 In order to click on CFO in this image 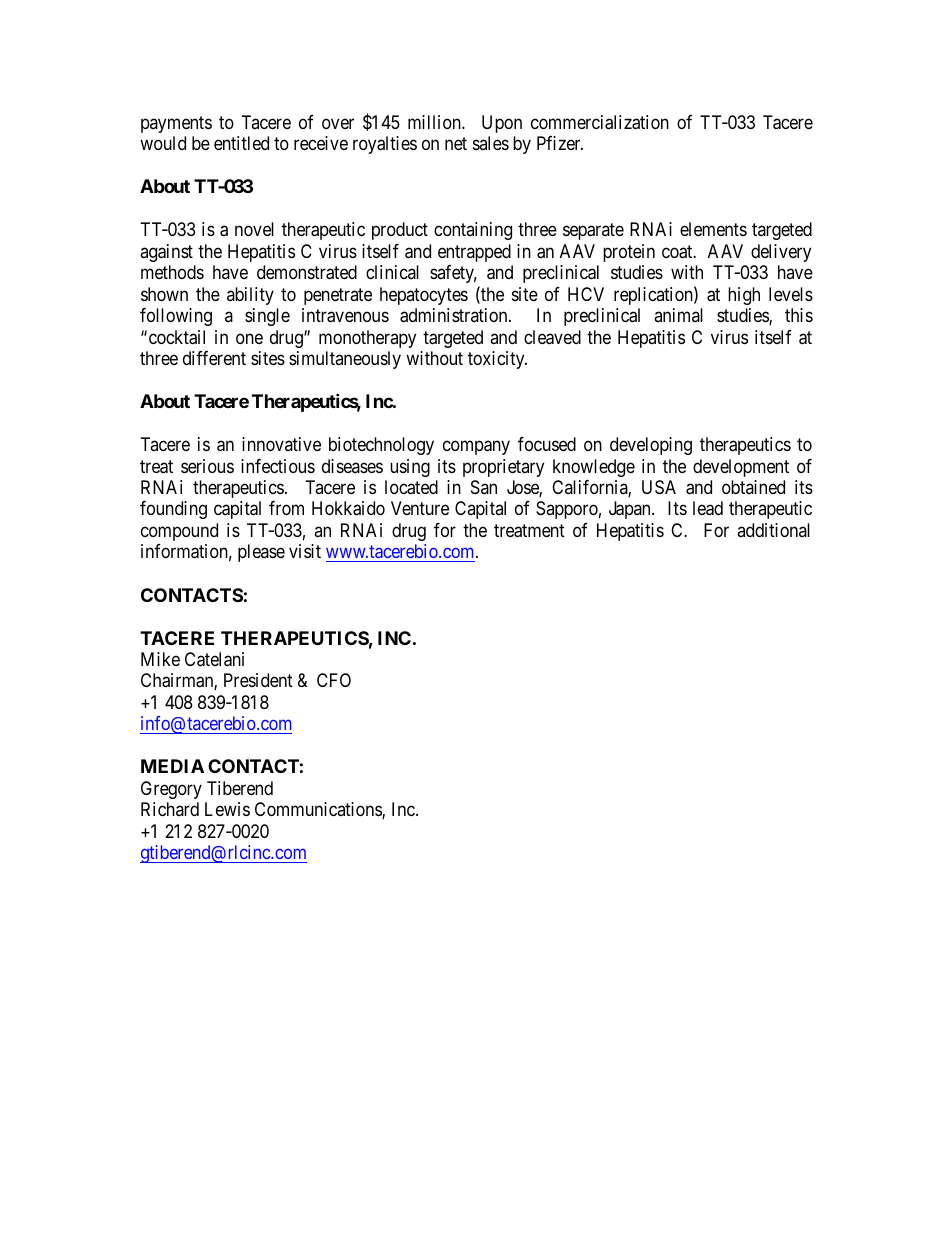, I will do `click(334, 680)`.
